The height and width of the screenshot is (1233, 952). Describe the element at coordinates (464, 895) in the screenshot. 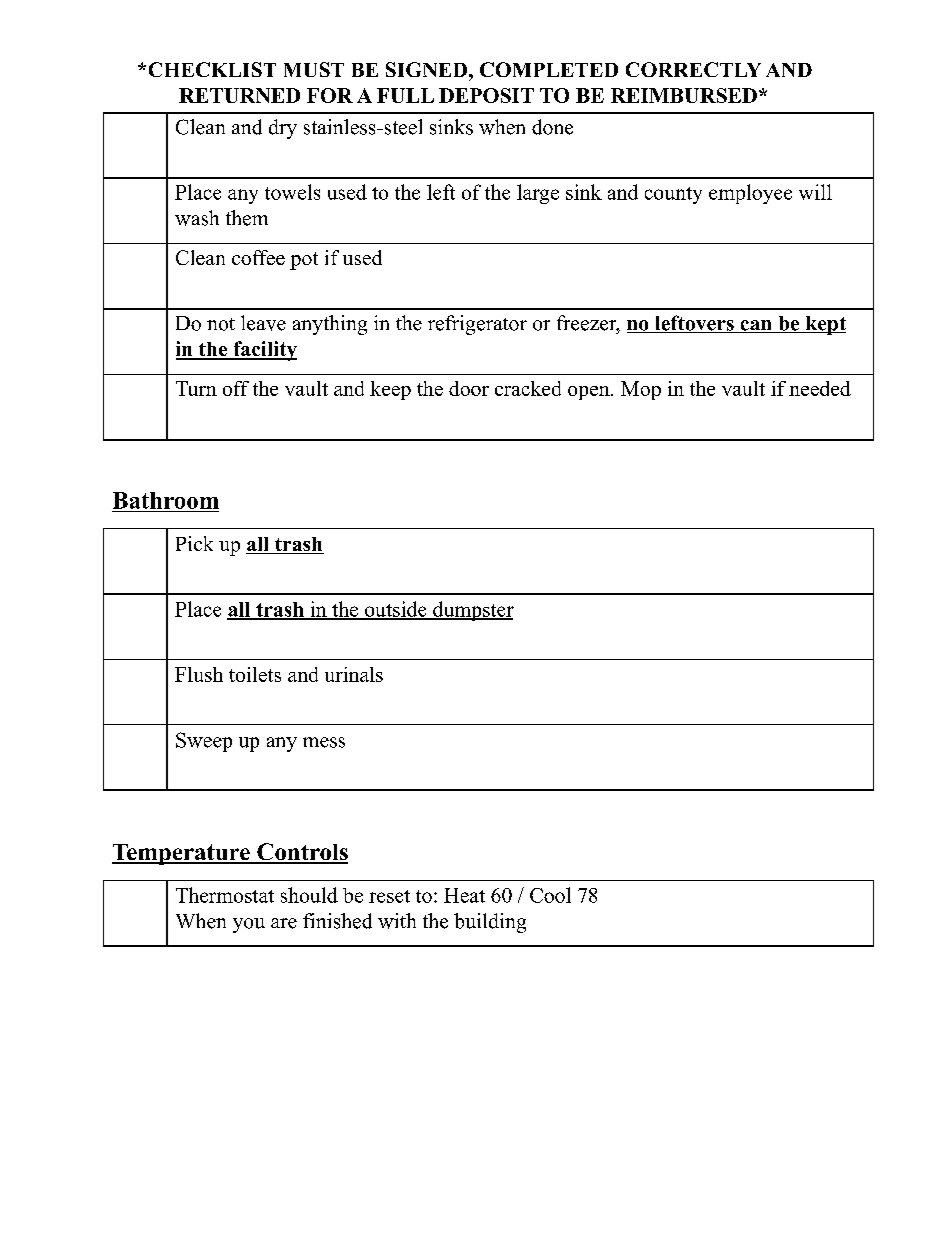

I see `Heat` at that location.
